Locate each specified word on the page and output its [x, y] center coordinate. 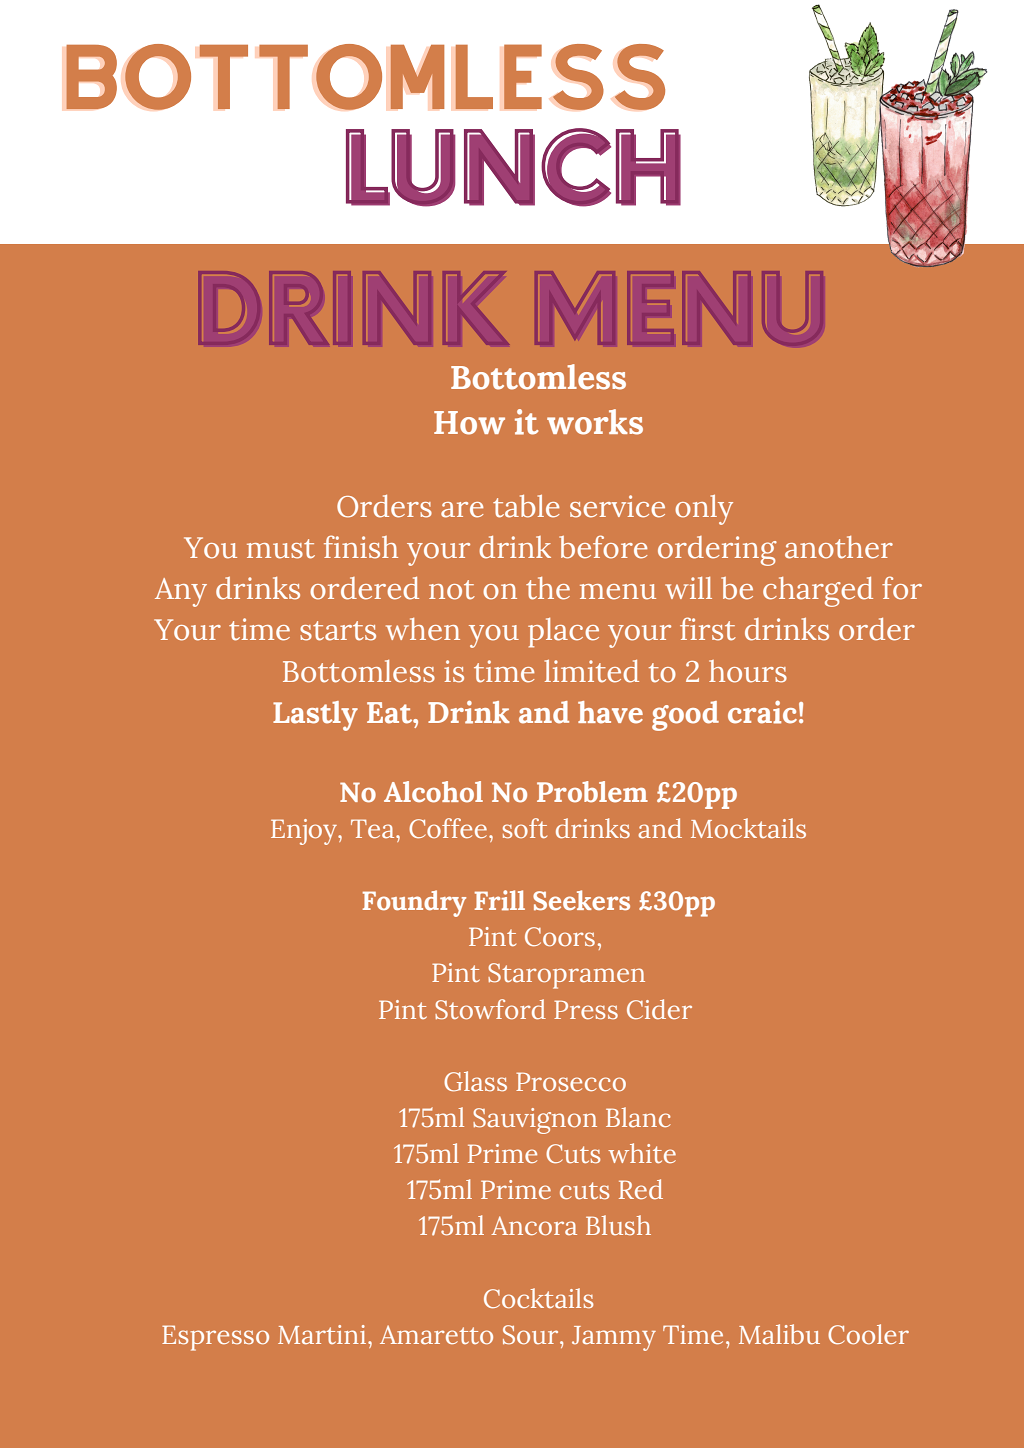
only [704, 510]
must [281, 549]
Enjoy [305, 832]
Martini [322, 1334]
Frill [500, 900]
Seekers [581, 900]
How [469, 423]
